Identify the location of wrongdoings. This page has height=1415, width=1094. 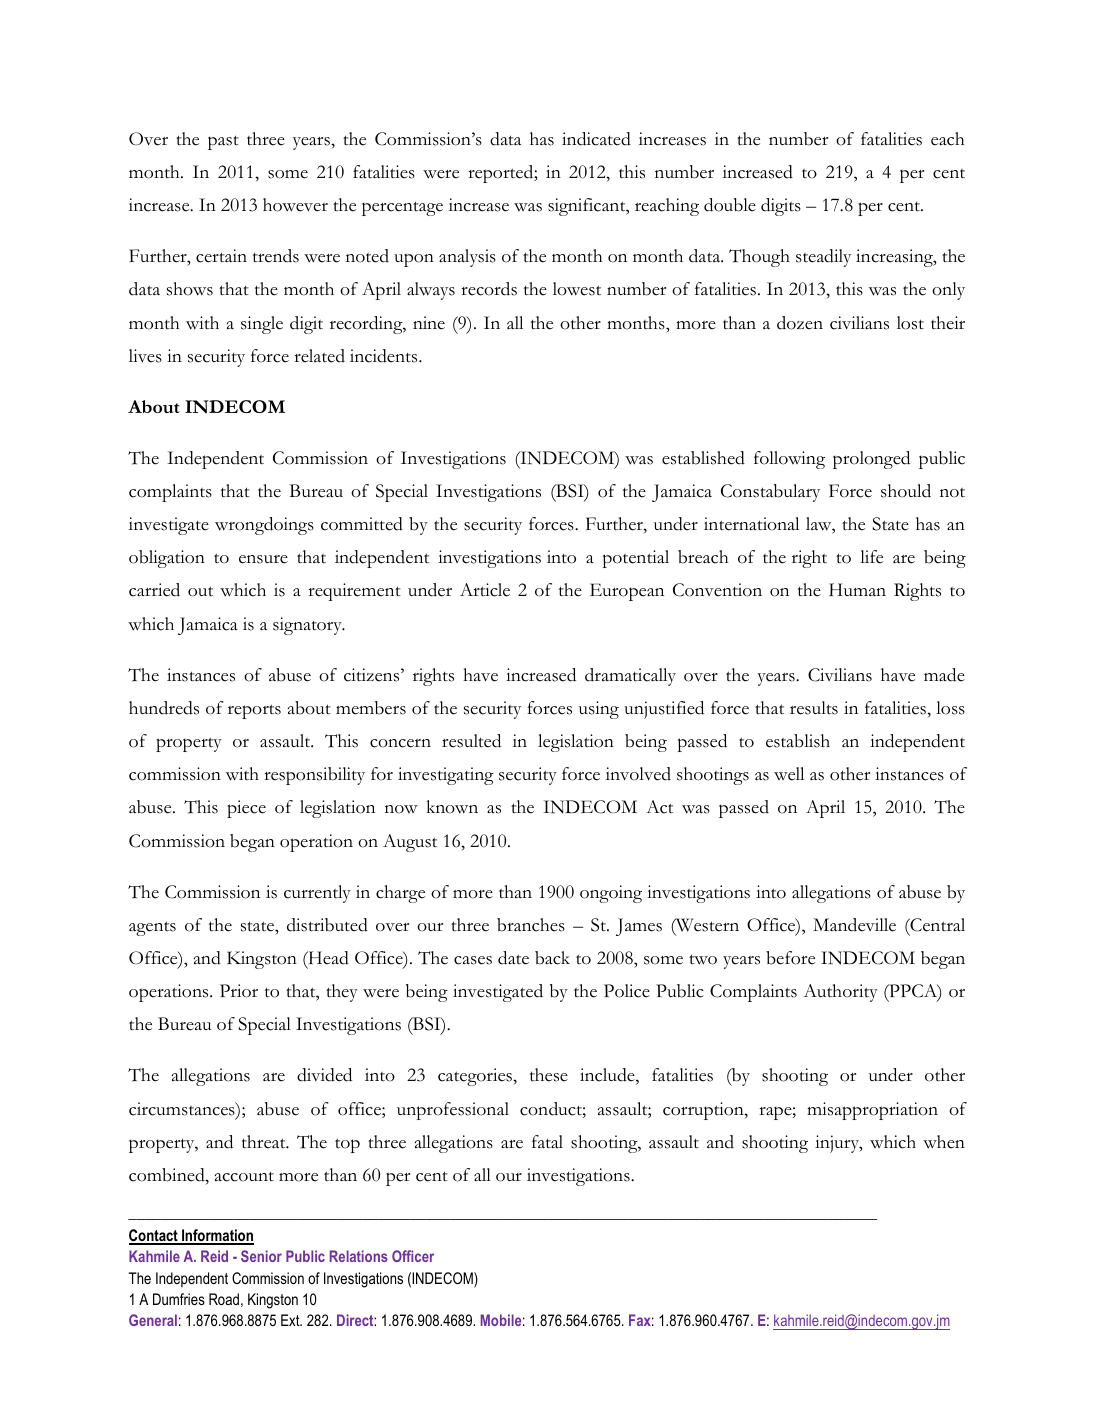
(264, 526).
